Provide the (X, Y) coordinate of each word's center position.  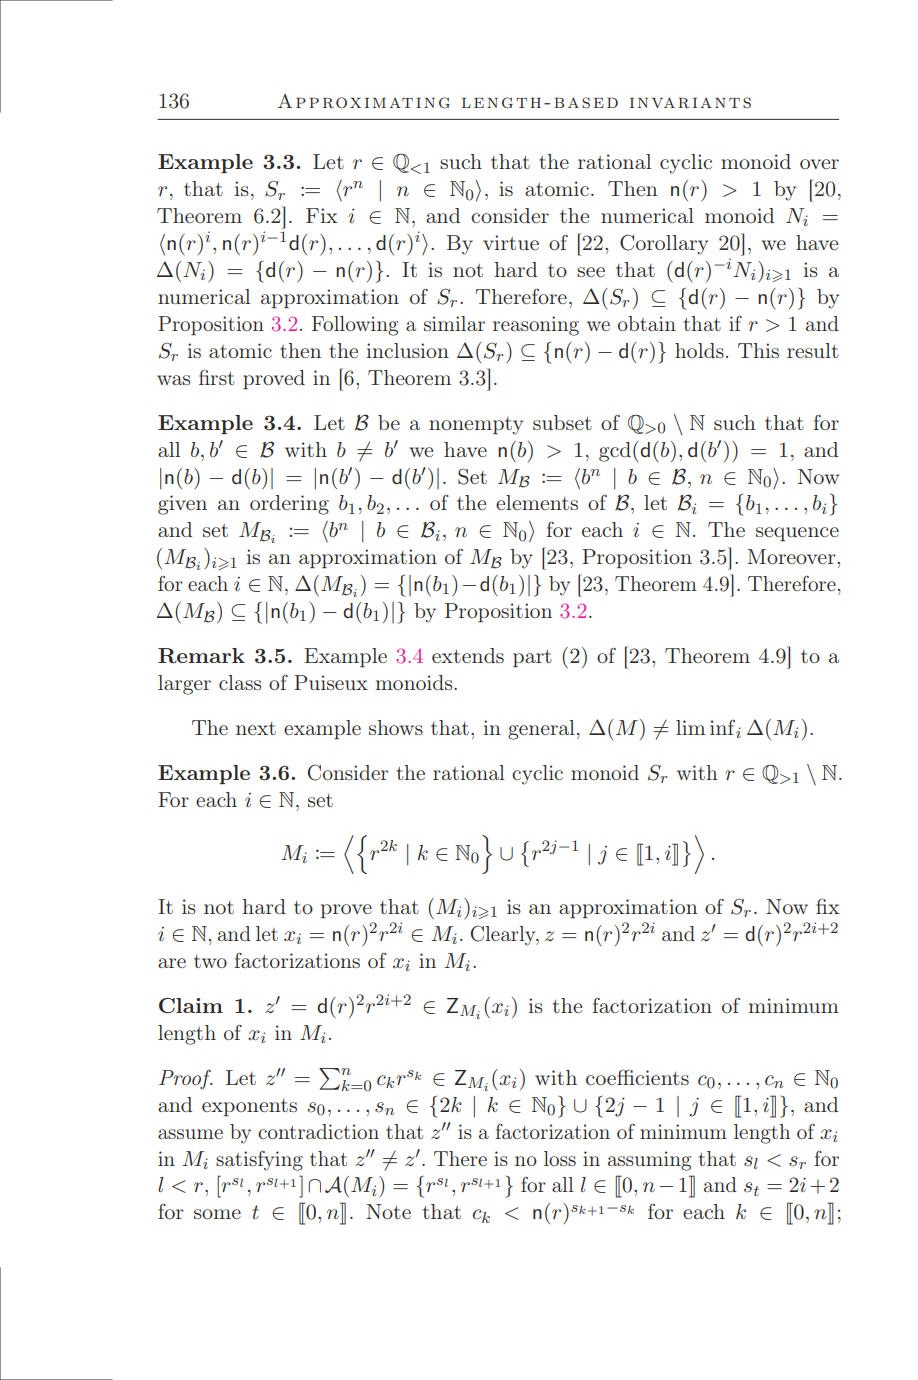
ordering (289, 505)
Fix (322, 215)
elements (537, 502)
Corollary (664, 244)
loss (560, 1158)
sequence (797, 534)
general (541, 730)
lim (691, 727)
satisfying (259, 1161)
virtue (511, 242)
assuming (649, 1161)
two (210, 961)
